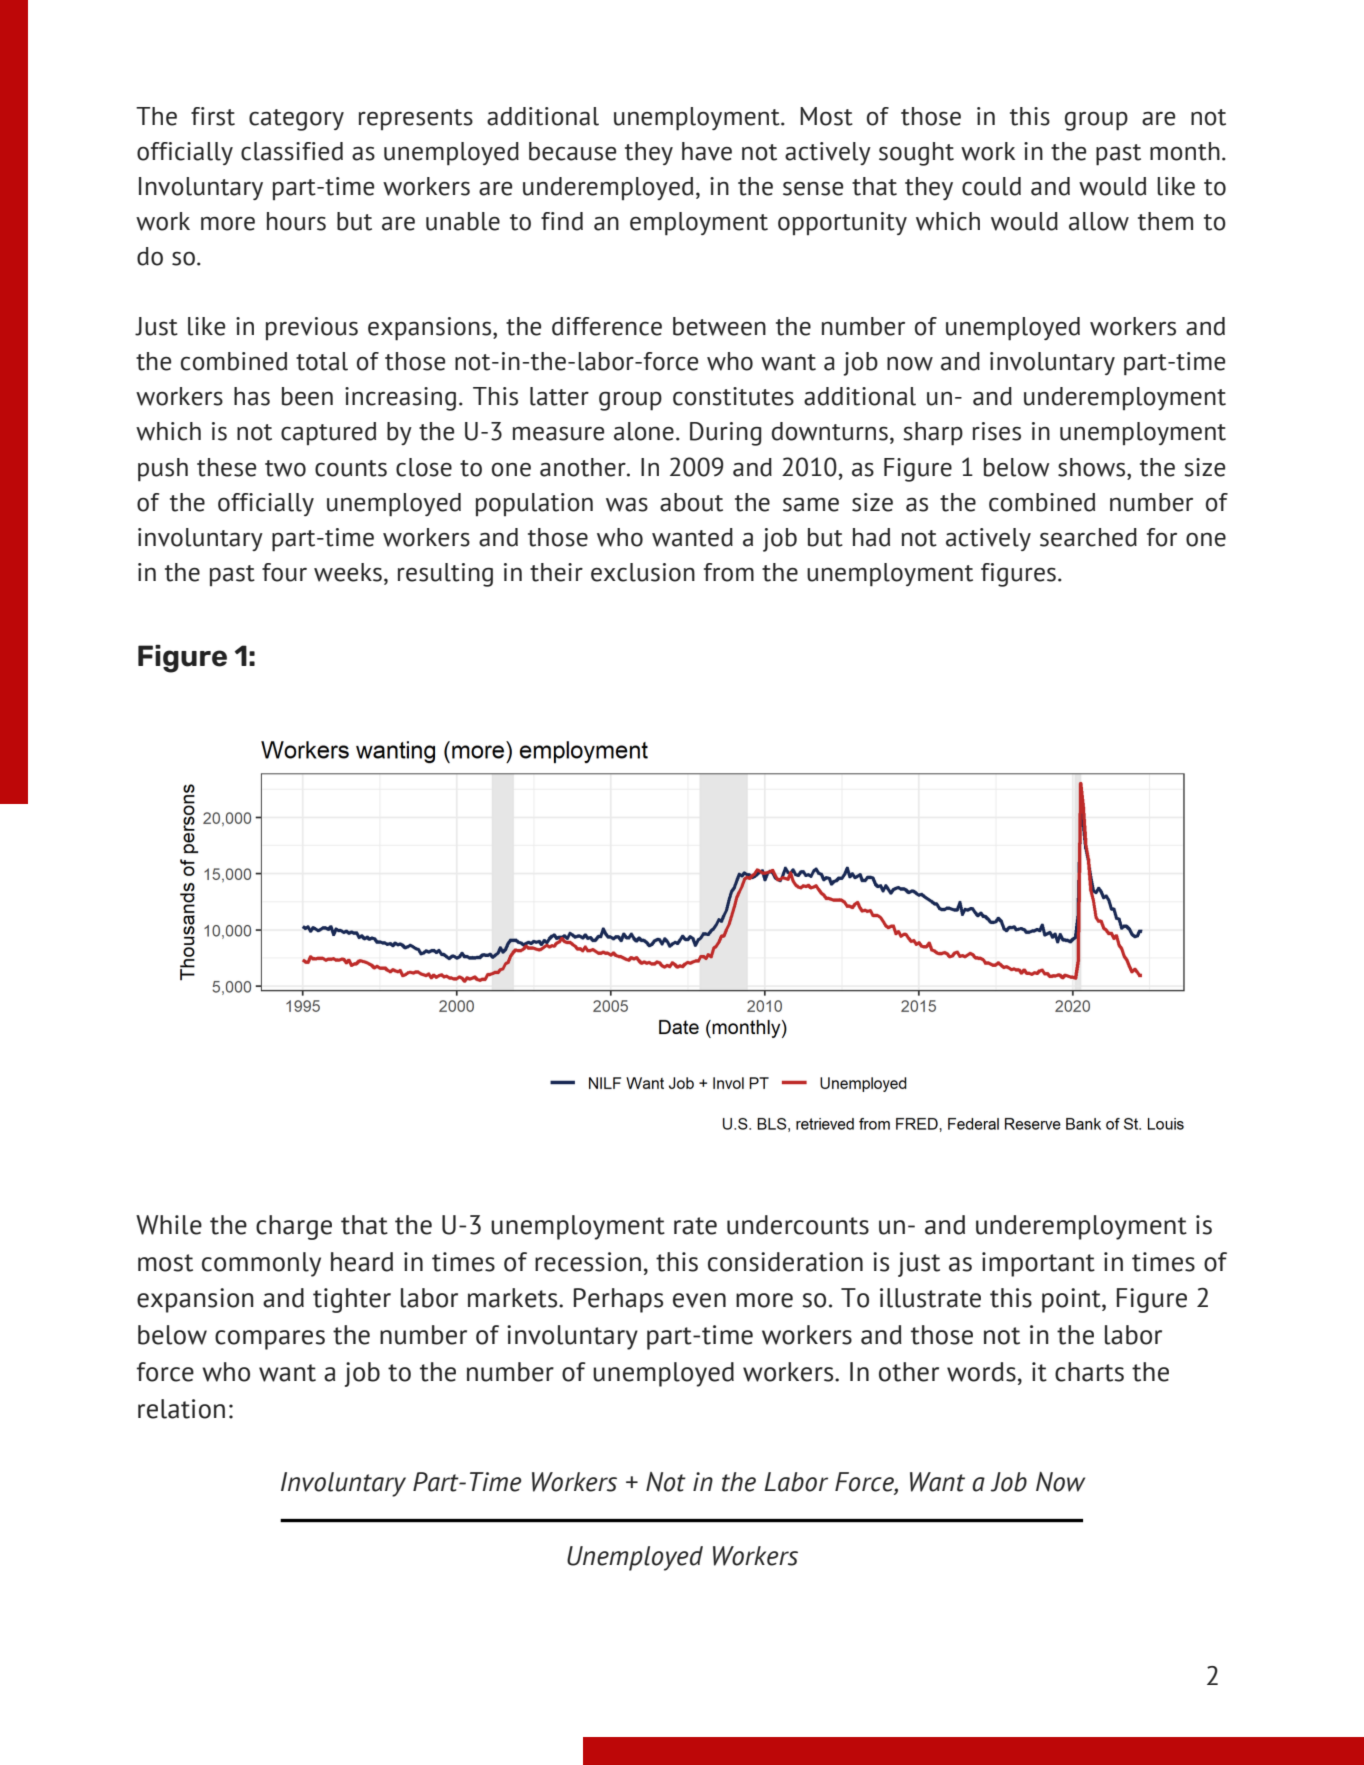 This screenshot has height=1765, width=1364. What do you see at coordinates (270, 1340) in the screenshot?
I see `compares` at bounding box center [270, 1340].
